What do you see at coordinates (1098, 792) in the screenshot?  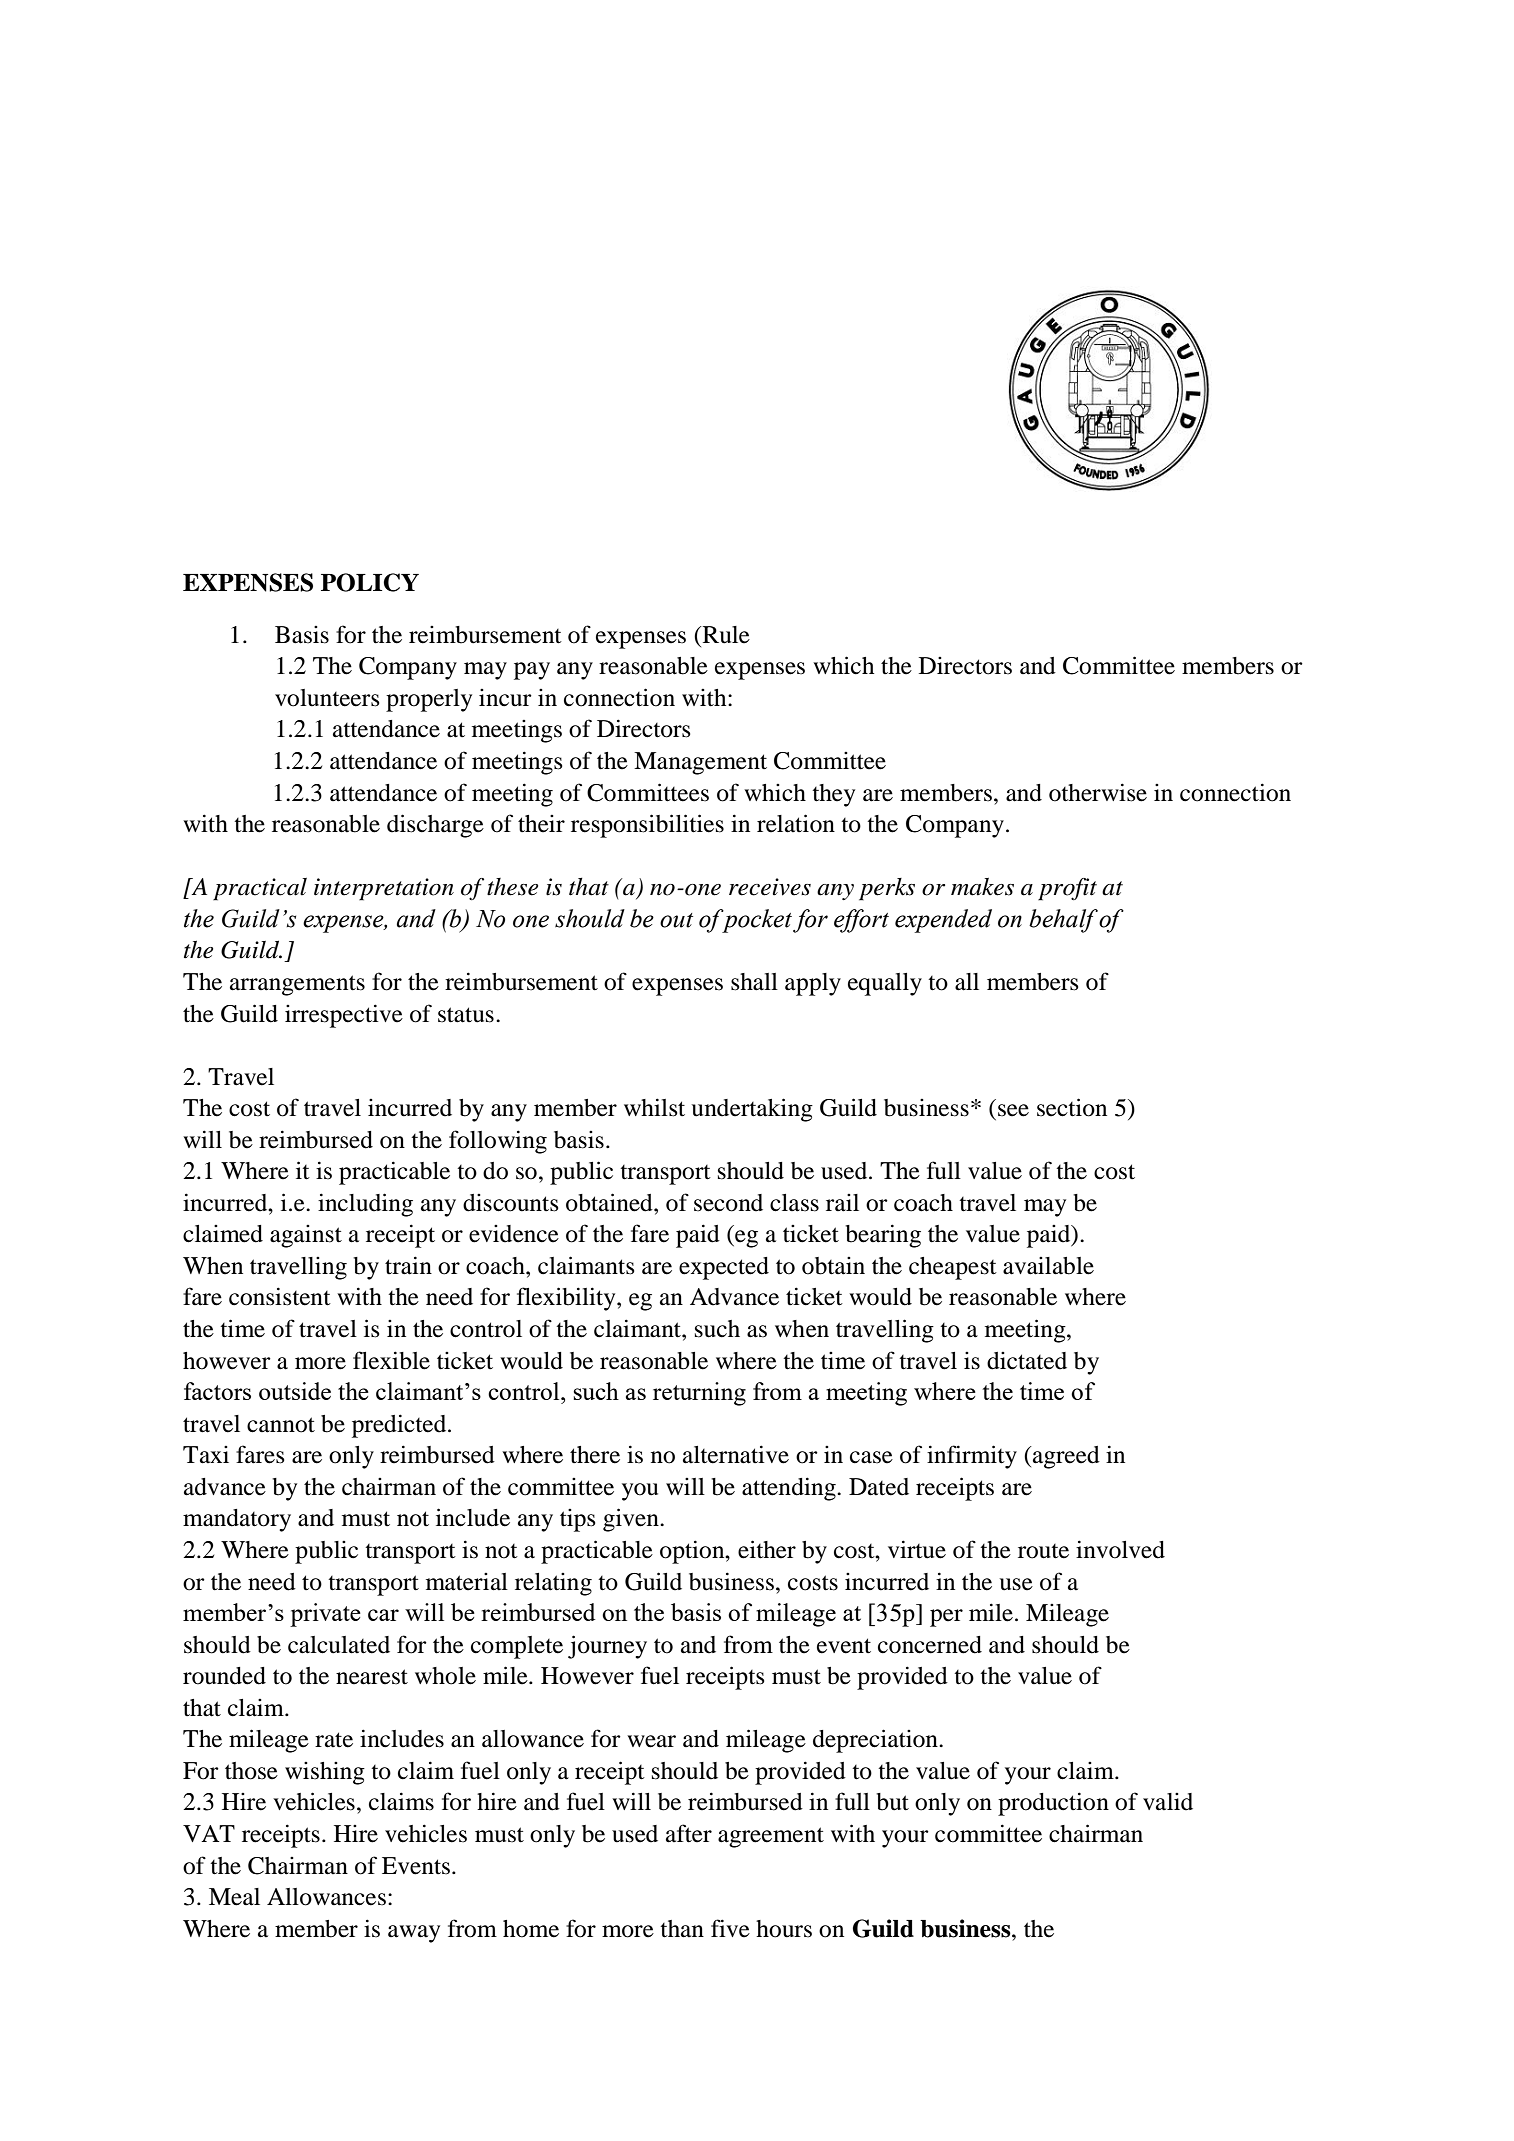 I see `otherwise` at bounding box center [1098, 792].
